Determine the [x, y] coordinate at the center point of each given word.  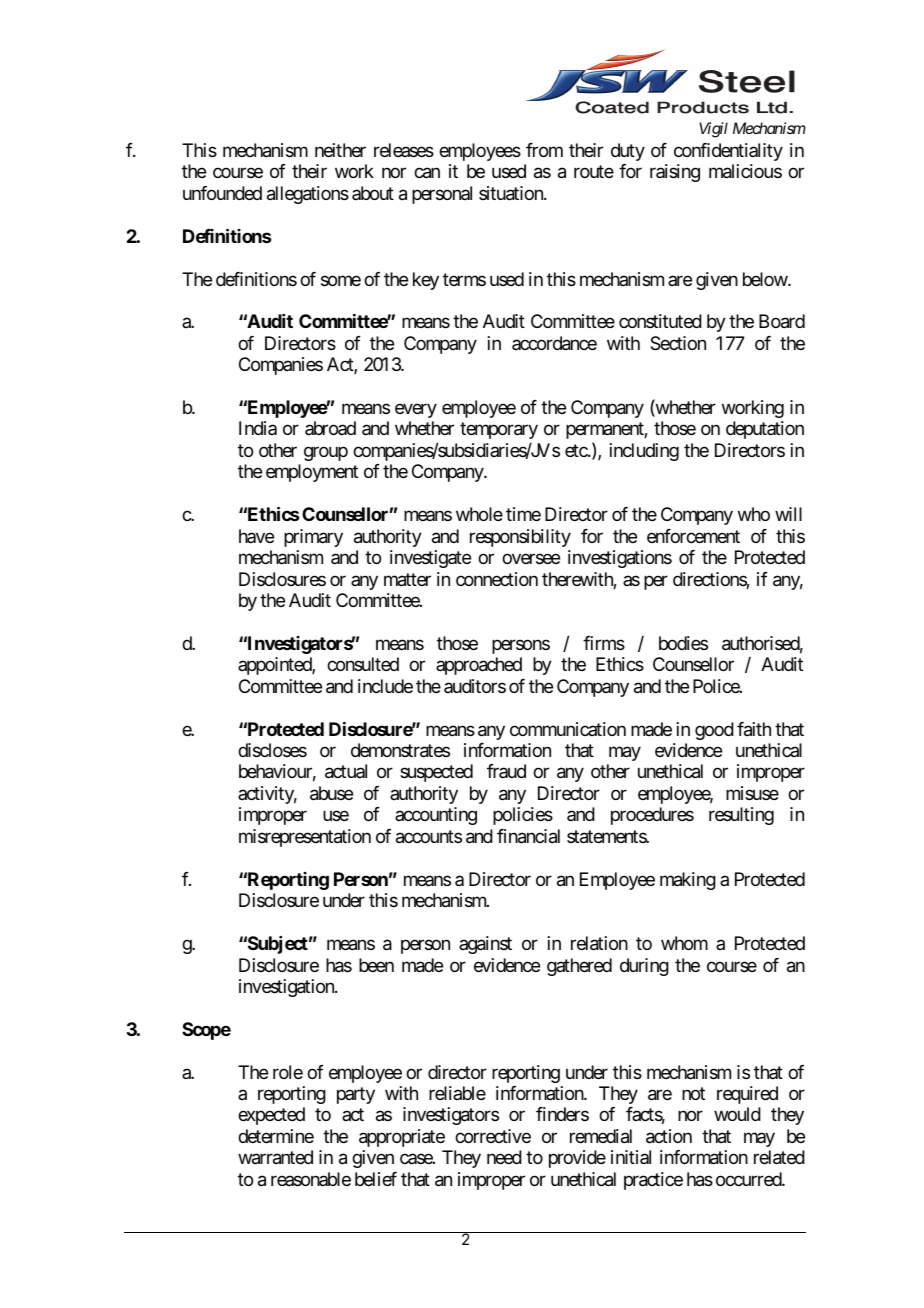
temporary [499, 431]
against [485, 945]
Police [717, 686]
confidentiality [728, 152]
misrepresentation [305, 838]
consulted [363, 664]
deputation [765, 430]
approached [479, 666]
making [688, 881]
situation [512, 193]
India [258, 428]
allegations [308, 195]
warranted [275, 1157]
